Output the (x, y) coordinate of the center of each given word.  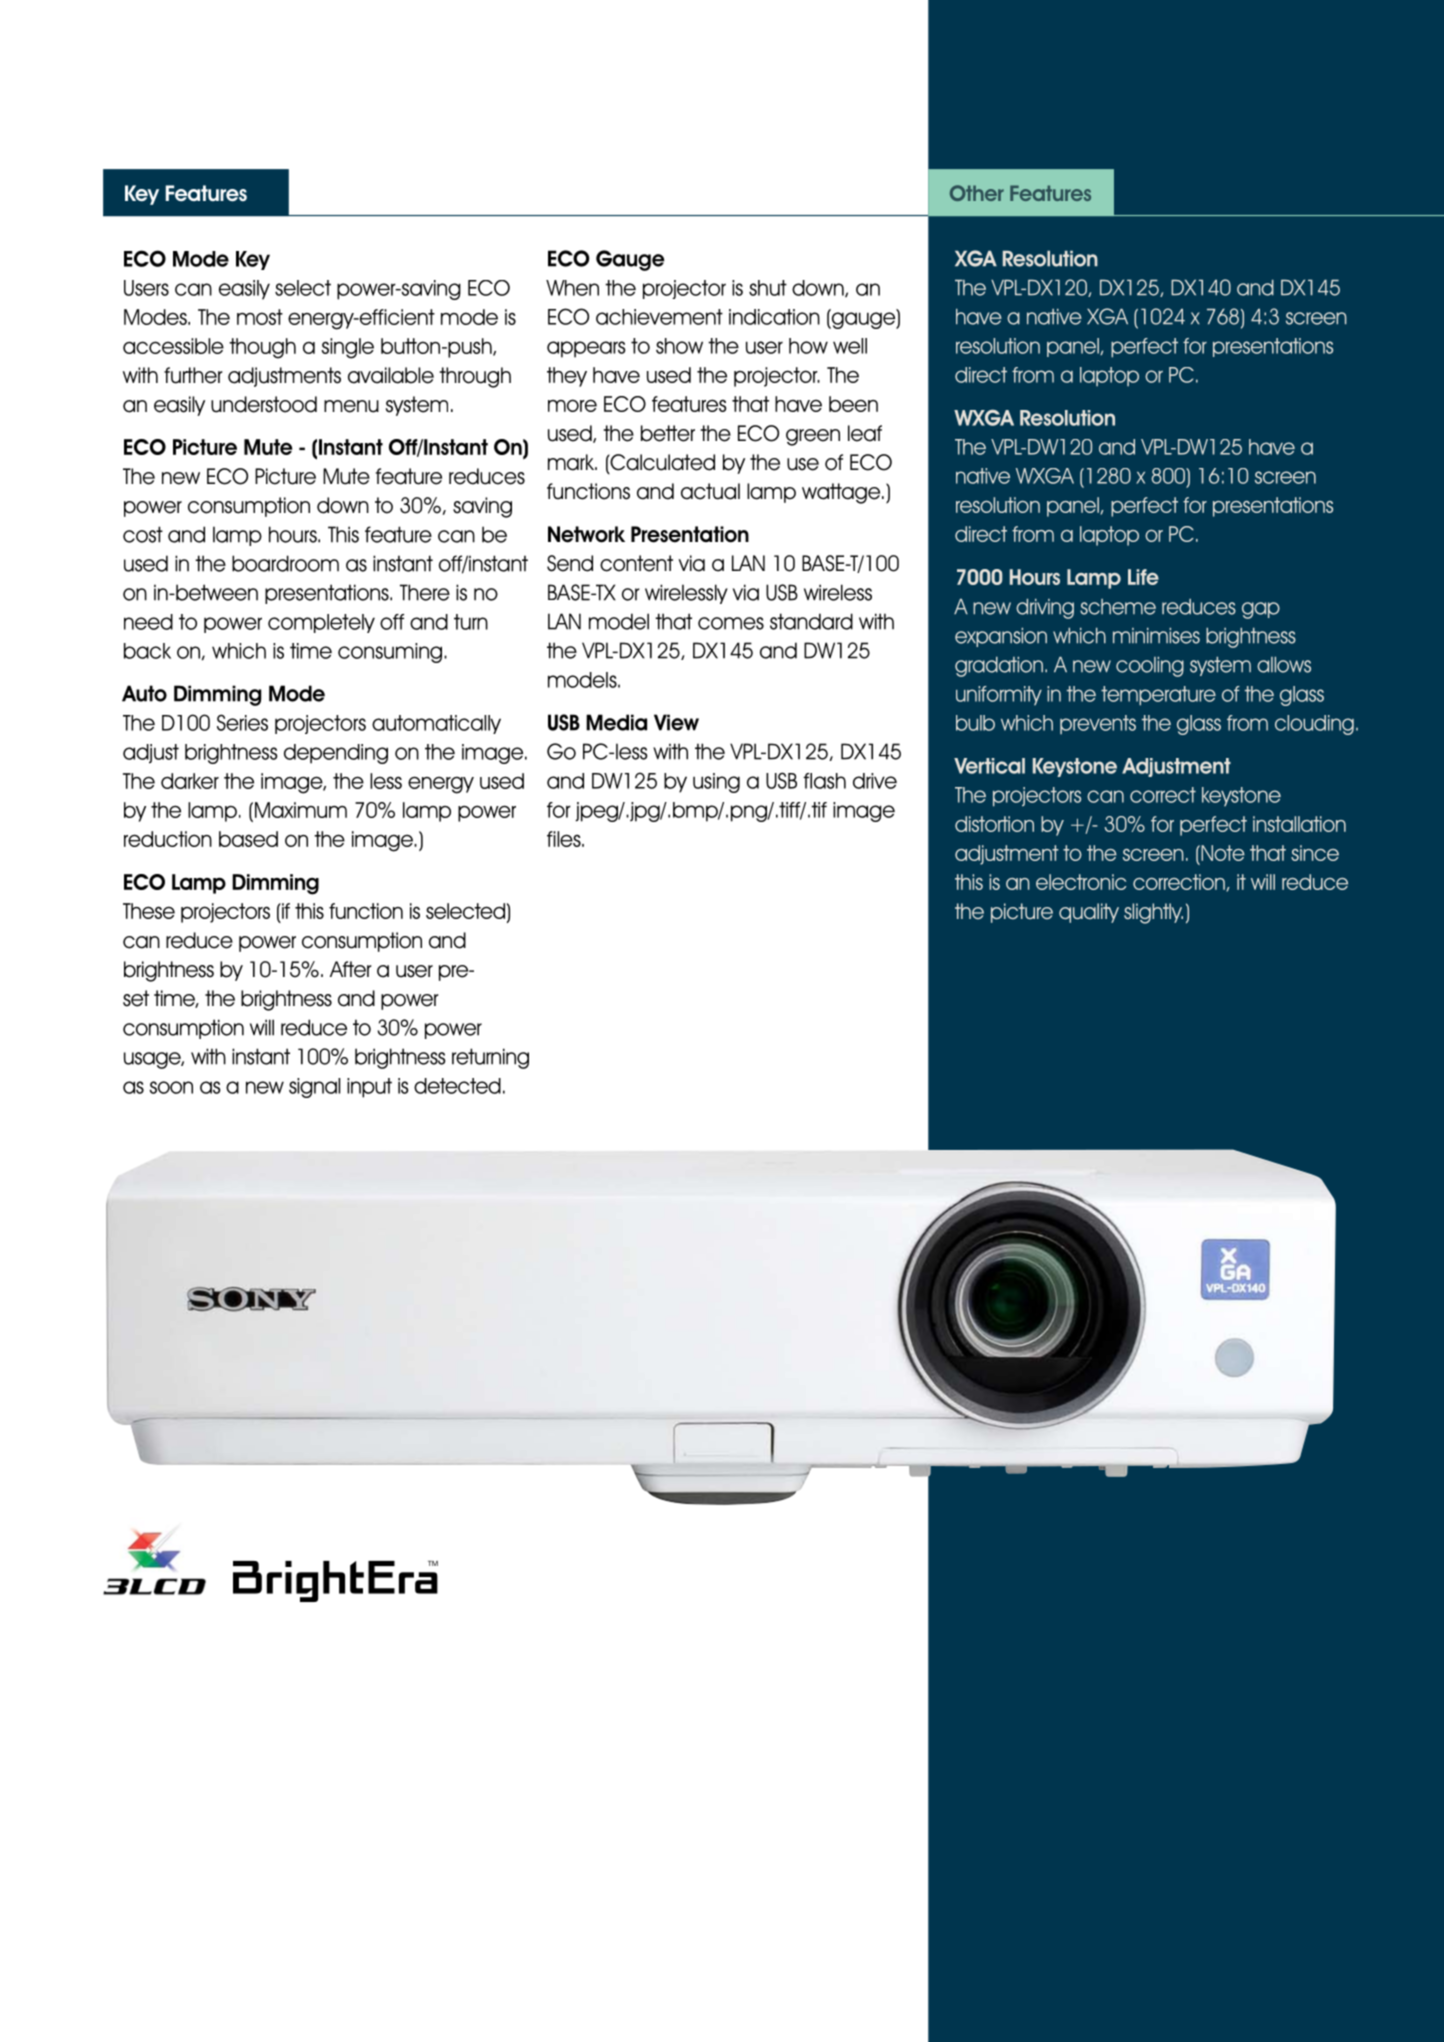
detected (457, 1086)
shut (768, 288)
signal (314, 1088)
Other (977, 193)
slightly (1153, 913)
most (260, 317)
